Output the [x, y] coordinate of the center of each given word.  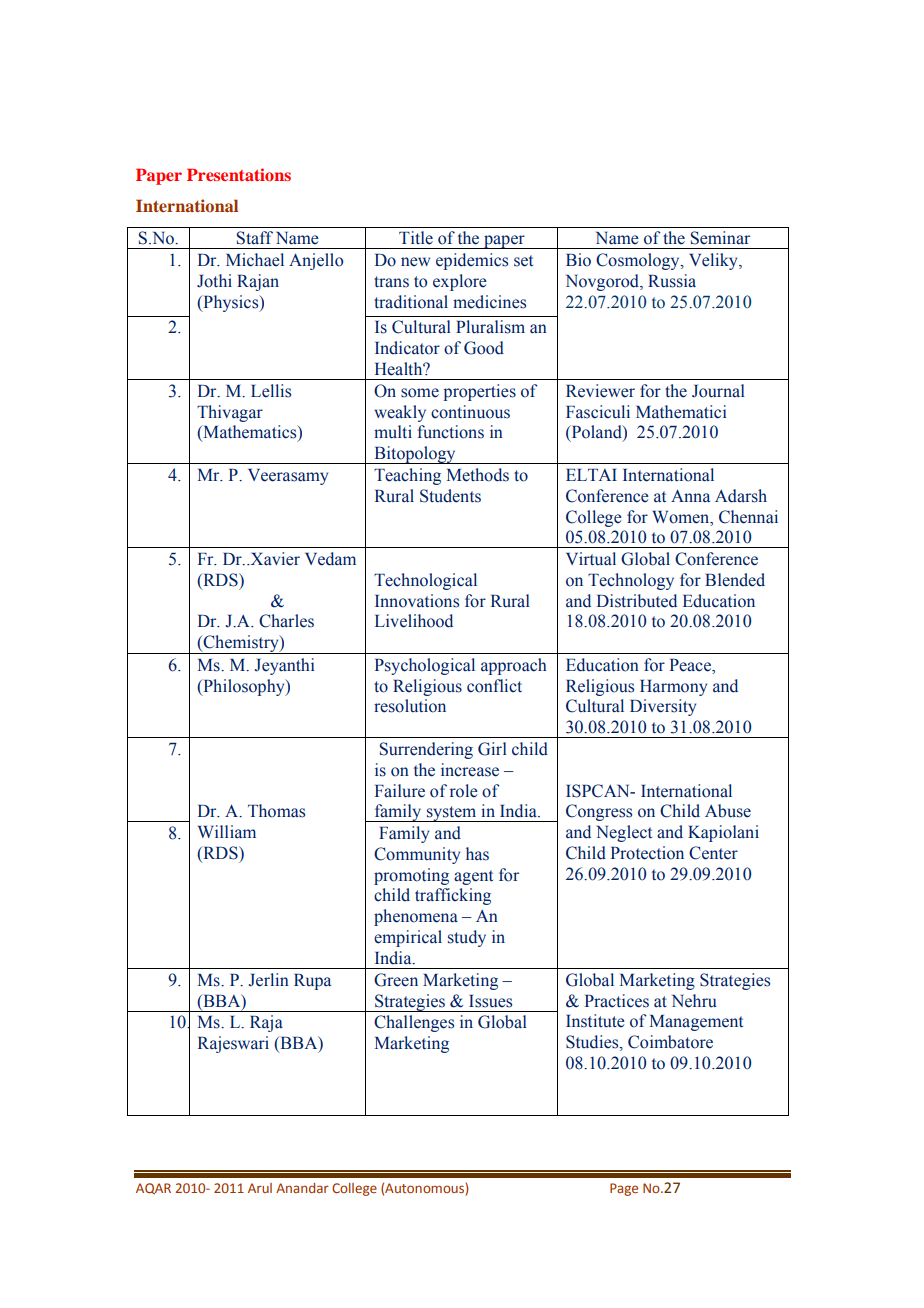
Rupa [312, 982]
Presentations [239, 174]
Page [624, 1189]
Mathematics [250, 433]
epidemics [472, 261]
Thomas [276, 811]
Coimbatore [670, 1042]
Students [450, 496]
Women [682, 517]
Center [713, 853]
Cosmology [639, 261]
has [477, 854]
